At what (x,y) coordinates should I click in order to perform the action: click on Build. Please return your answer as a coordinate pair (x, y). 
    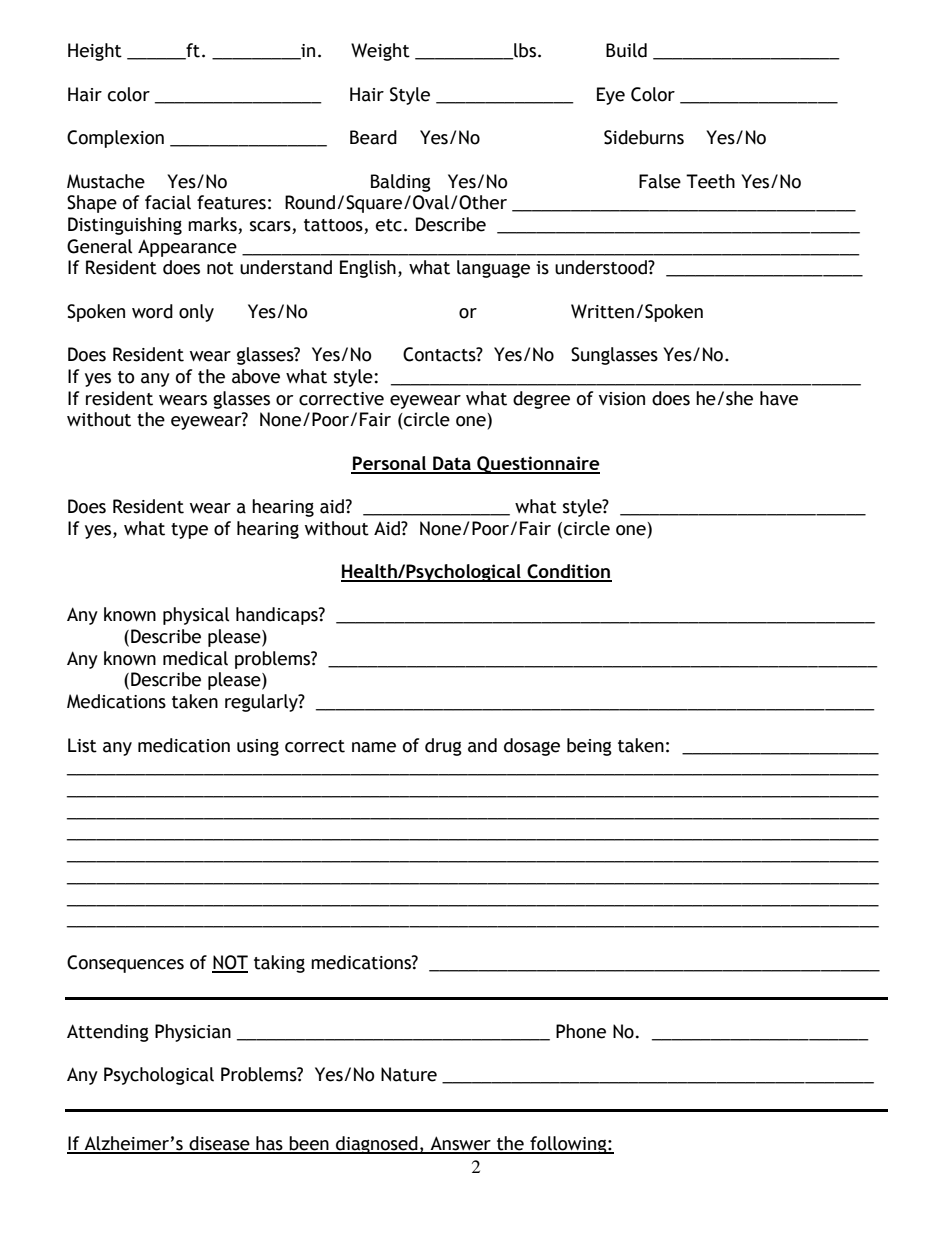
    Looking at the image, I should click on (626, 50).
